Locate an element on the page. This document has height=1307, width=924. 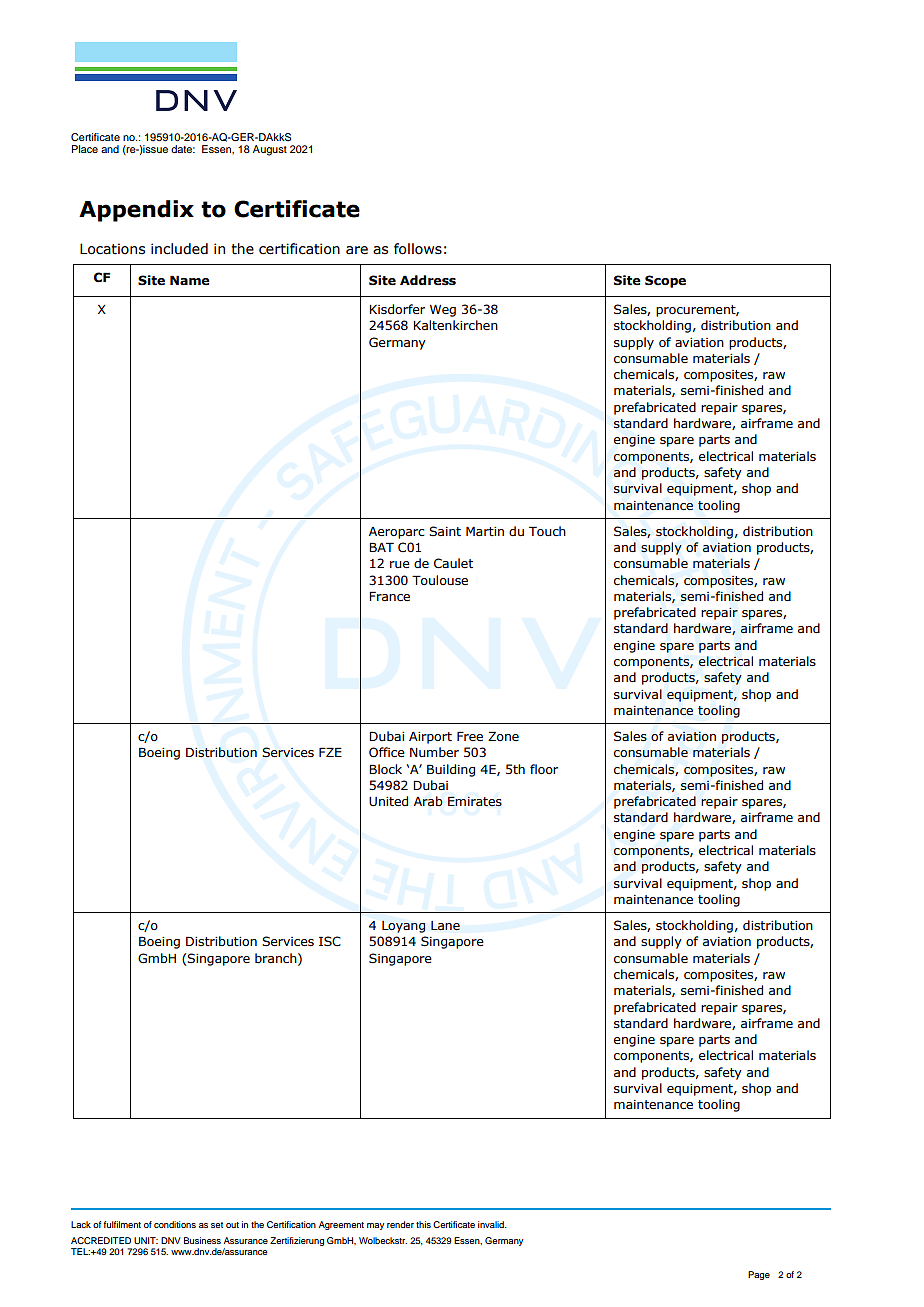
Appendix is located at coordinates (136, 211).
